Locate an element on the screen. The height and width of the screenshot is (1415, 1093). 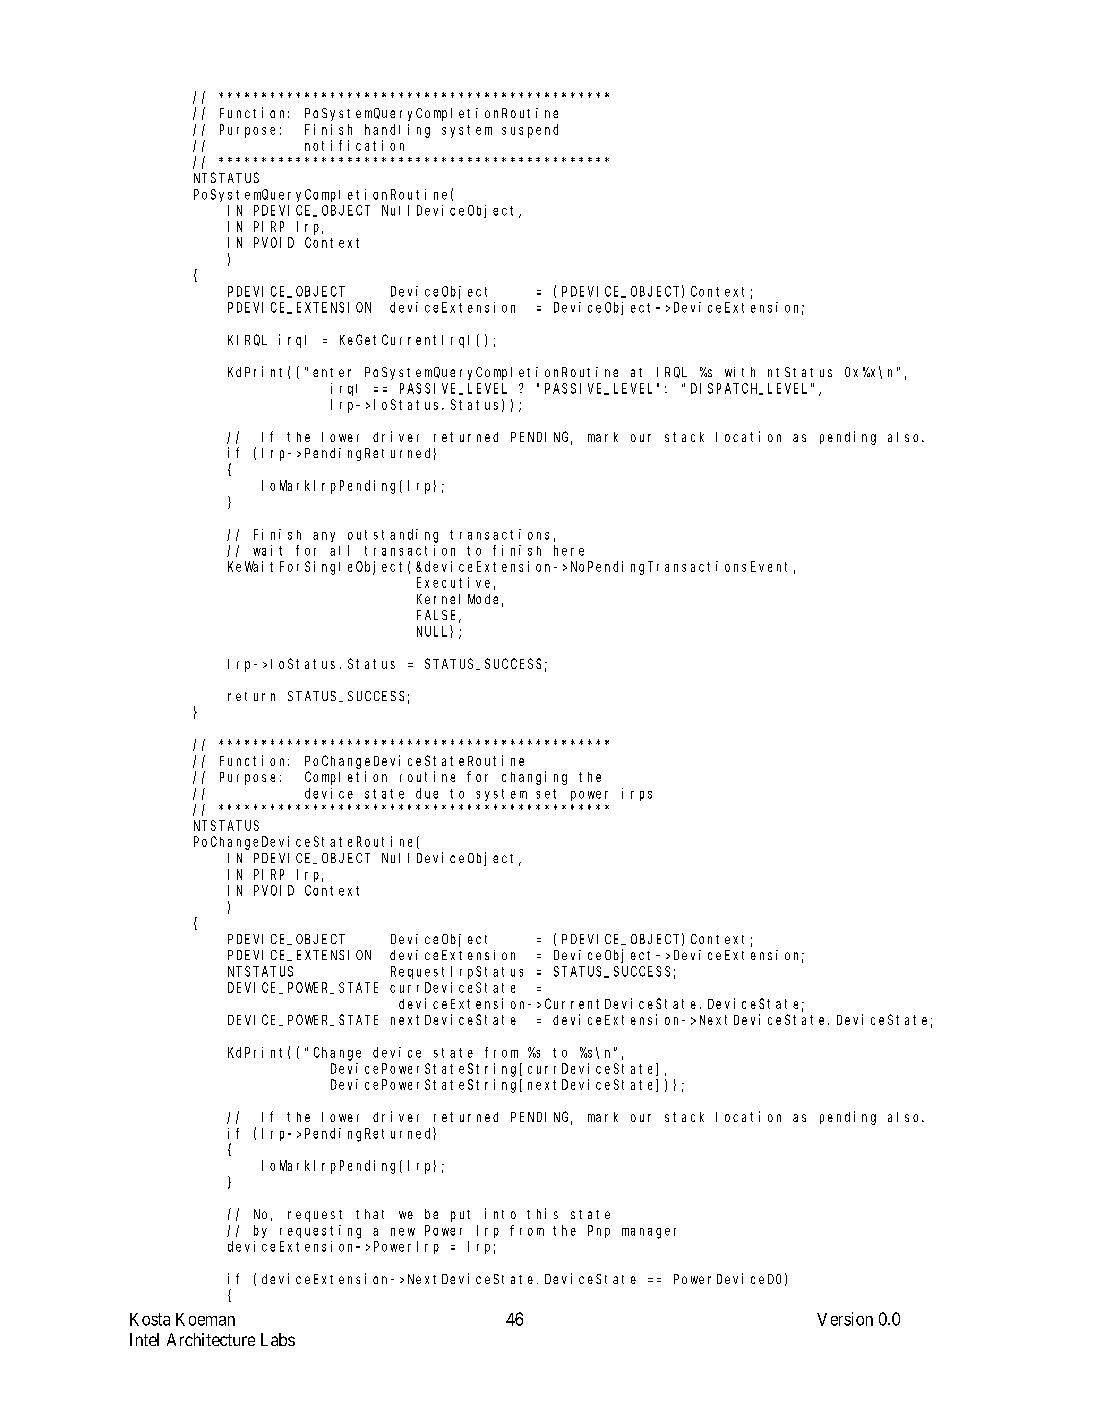
notification is located at coordinates (354, 145).
